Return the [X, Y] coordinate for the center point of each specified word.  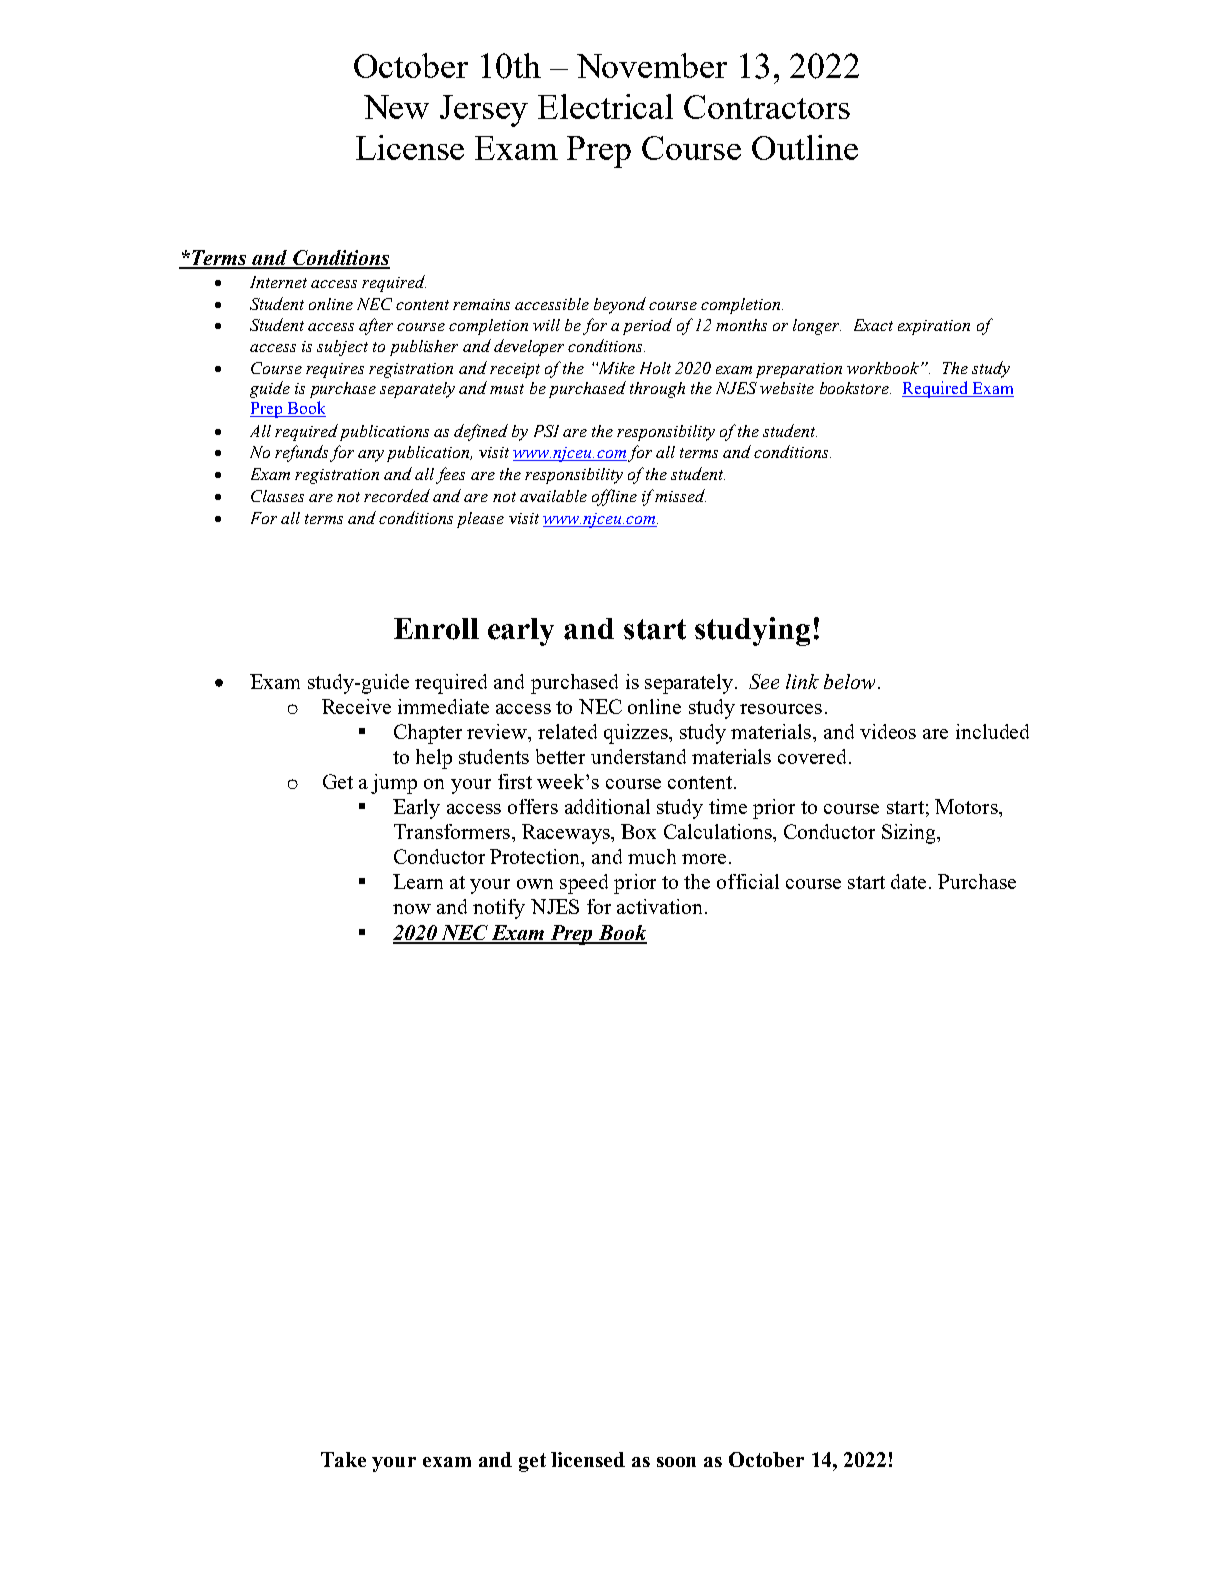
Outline [805, 147]
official [748, 881]
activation [659, 906]
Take [343, 1459]
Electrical [605, 106]
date [908, 881]
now [412, 909]
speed [584, 884]
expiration [934, 327]
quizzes [637, 734]
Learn [418, 881]
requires [335, 370]
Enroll [436, 629]
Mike [615, 368]
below [849, 681]
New [396, 107]
